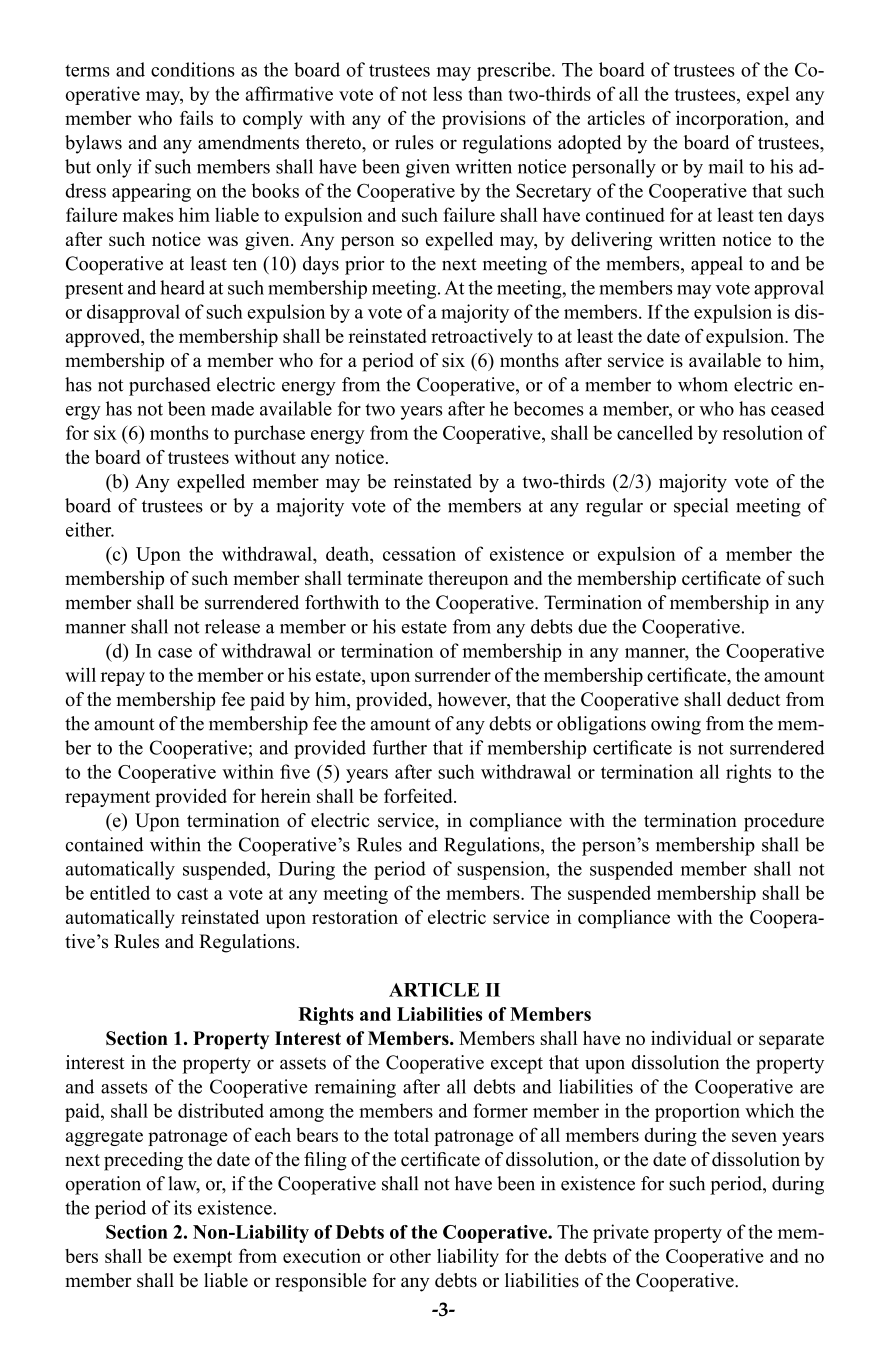  Describe the element at coordinates (447, 93) in the page. I see `less` at that location.
